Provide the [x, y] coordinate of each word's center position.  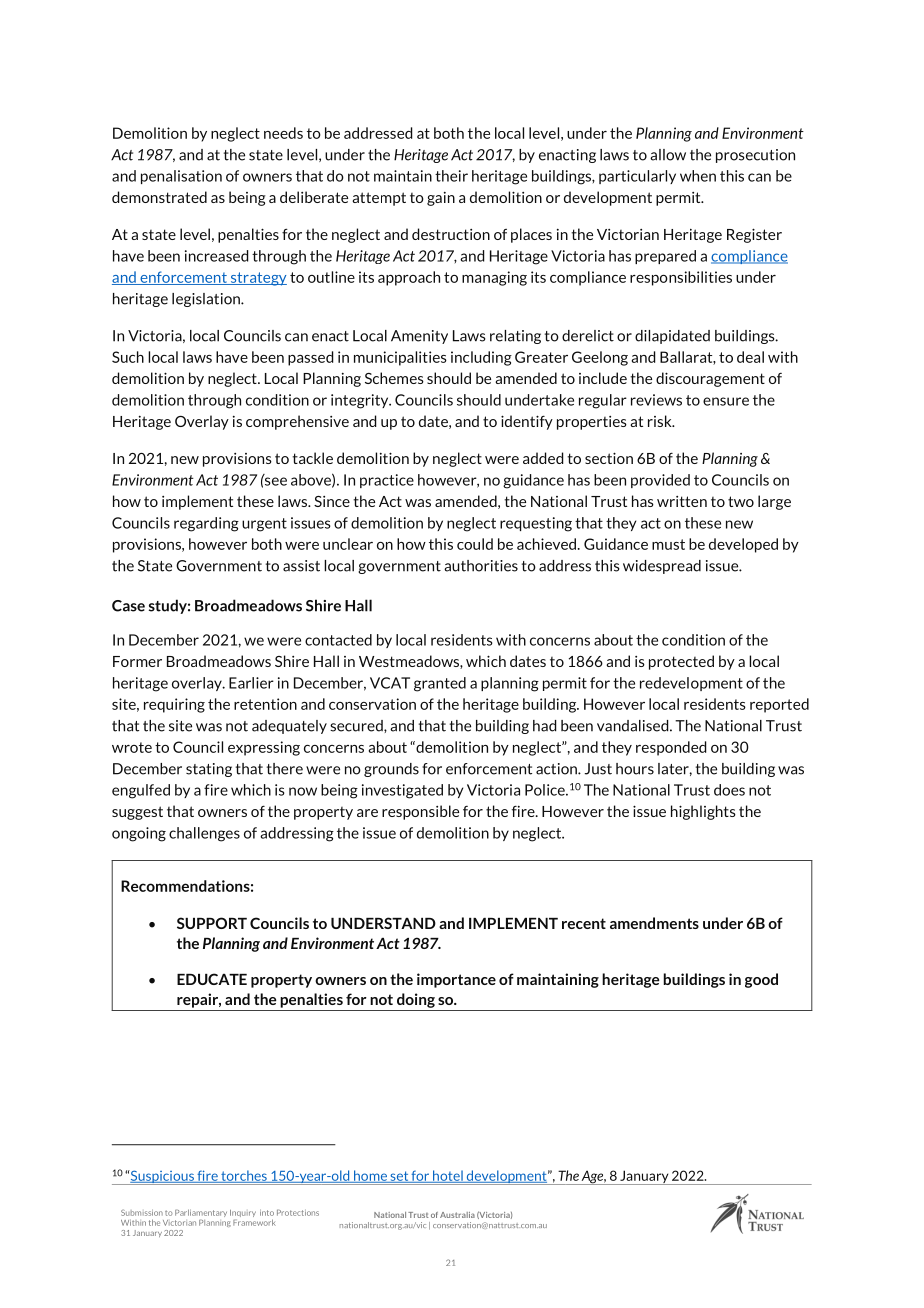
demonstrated [159, 197]
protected [681, 662]
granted [440, 684]
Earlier [251, 683]
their [451, 176]
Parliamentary [201, 1214]
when [698, 176]
